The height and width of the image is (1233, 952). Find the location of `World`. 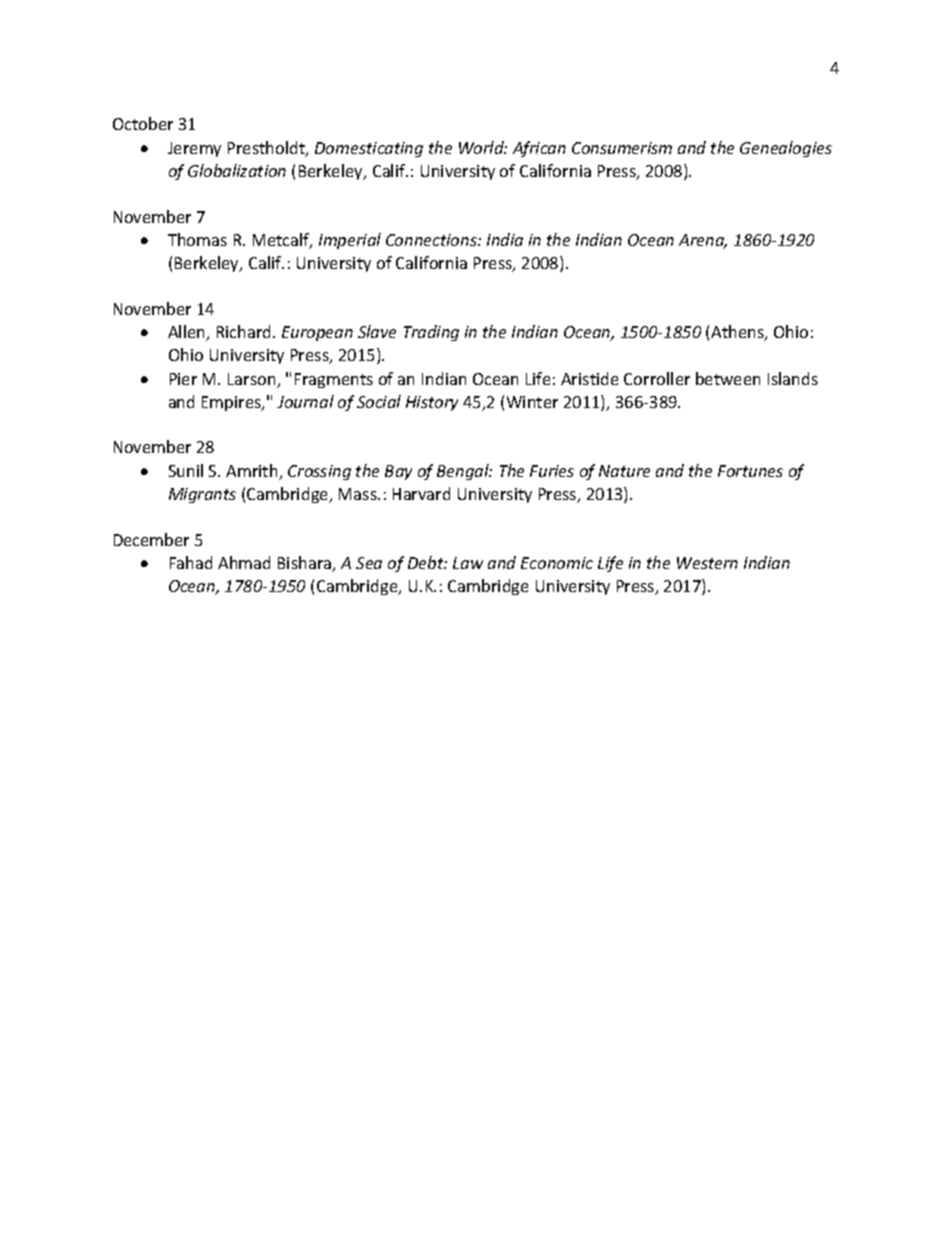

World is located at coordinates (483, 147).
